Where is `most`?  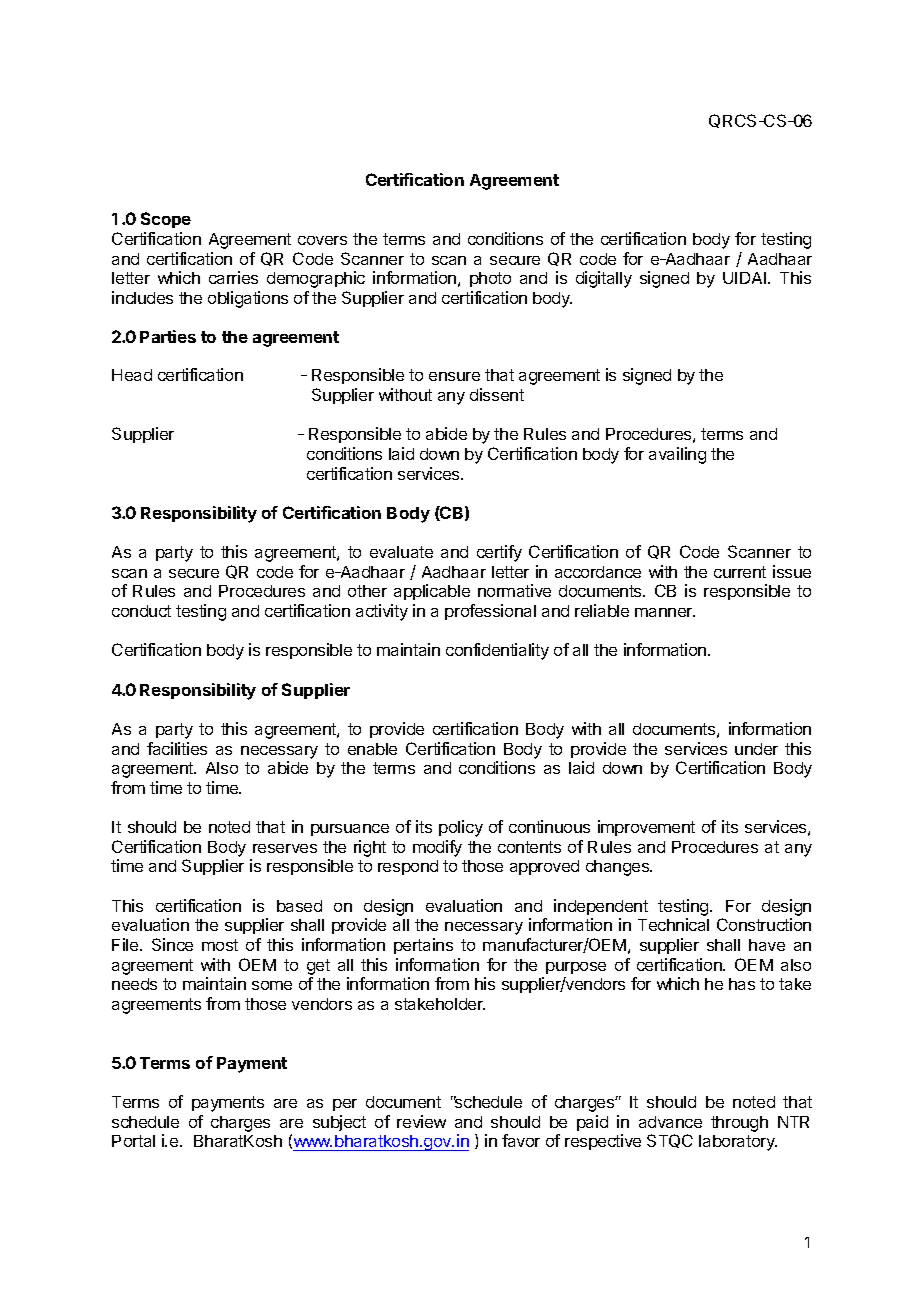 most is located at coordinates (220, 945).
